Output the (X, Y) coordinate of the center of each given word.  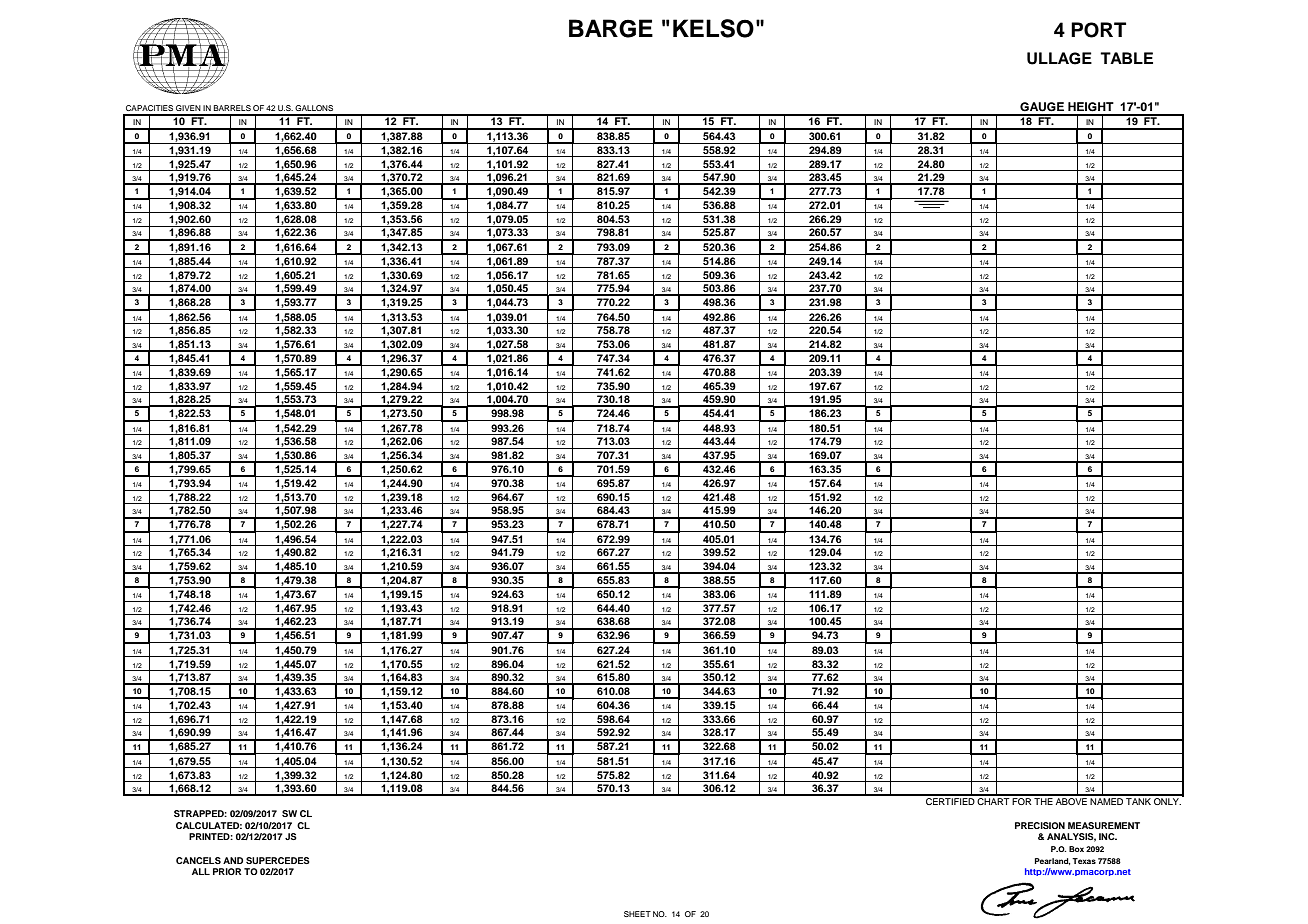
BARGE (611, 28)
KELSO (713, 28)
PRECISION (1040, 825)
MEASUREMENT (1104, 825)
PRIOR (227, 871)
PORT (1098, 30)
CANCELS (198, 860)
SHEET (637, 914)
